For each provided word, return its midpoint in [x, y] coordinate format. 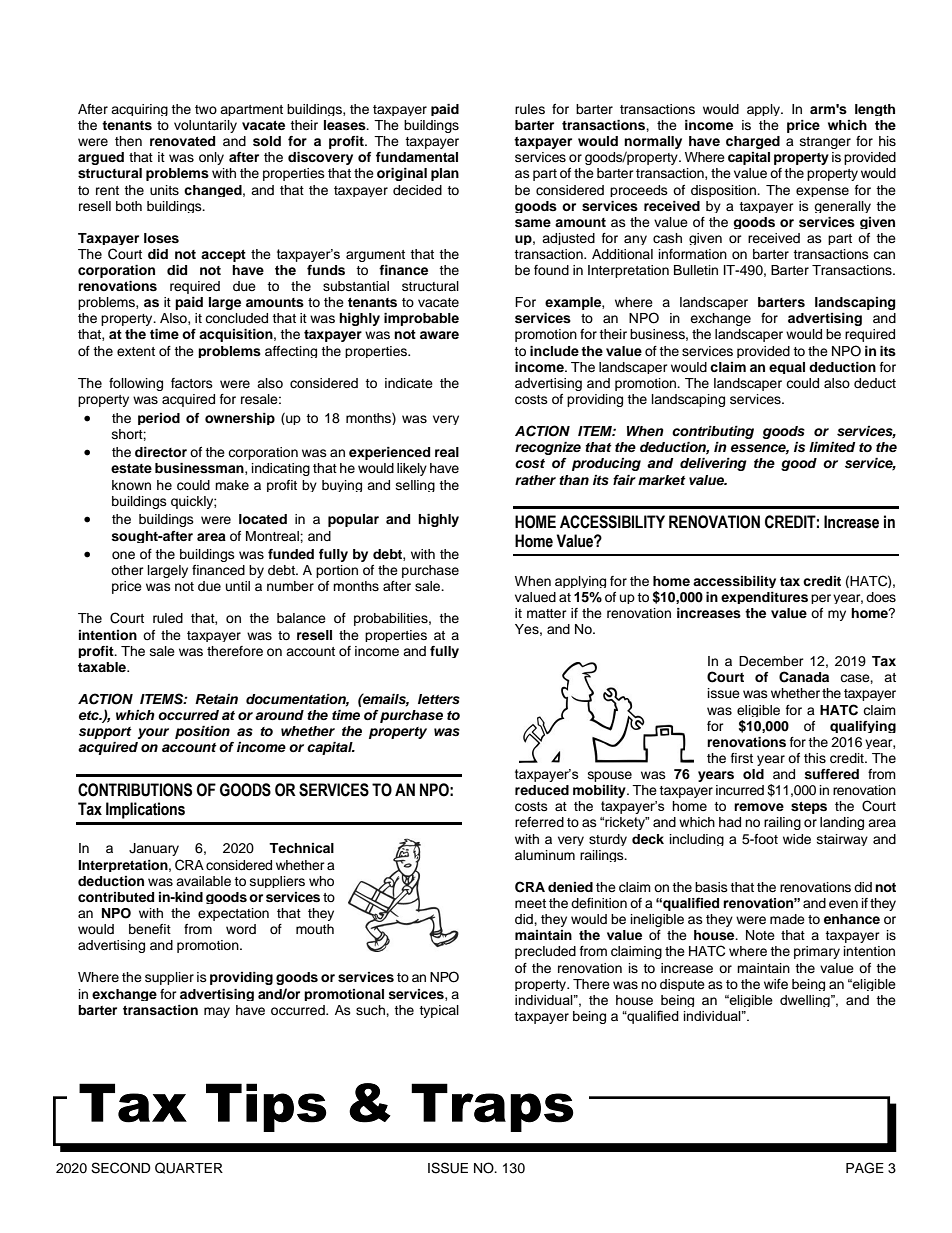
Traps [492, 1107]
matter [547, 613]
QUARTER [189, 1168]
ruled [168, 618]
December [771, 661]
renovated [182, 141]
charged [753, 142]
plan [445, 174]
